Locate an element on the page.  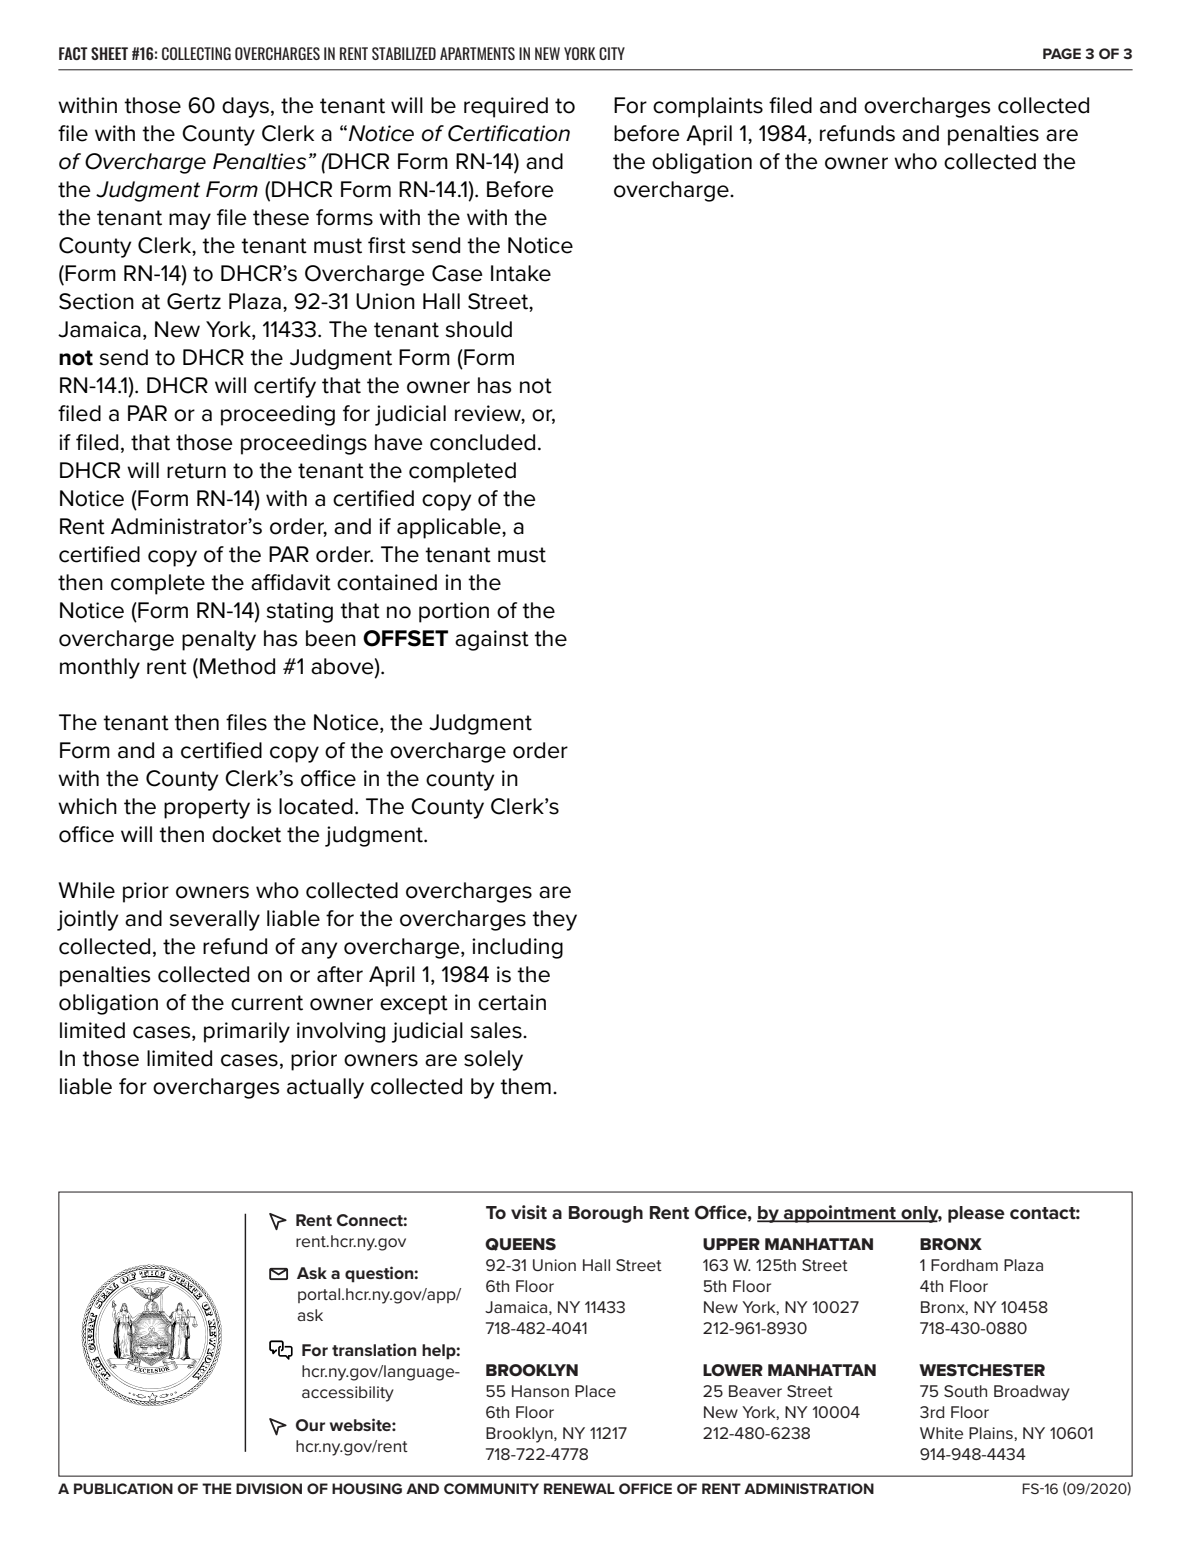
required is located at coordinates (506, 107).
